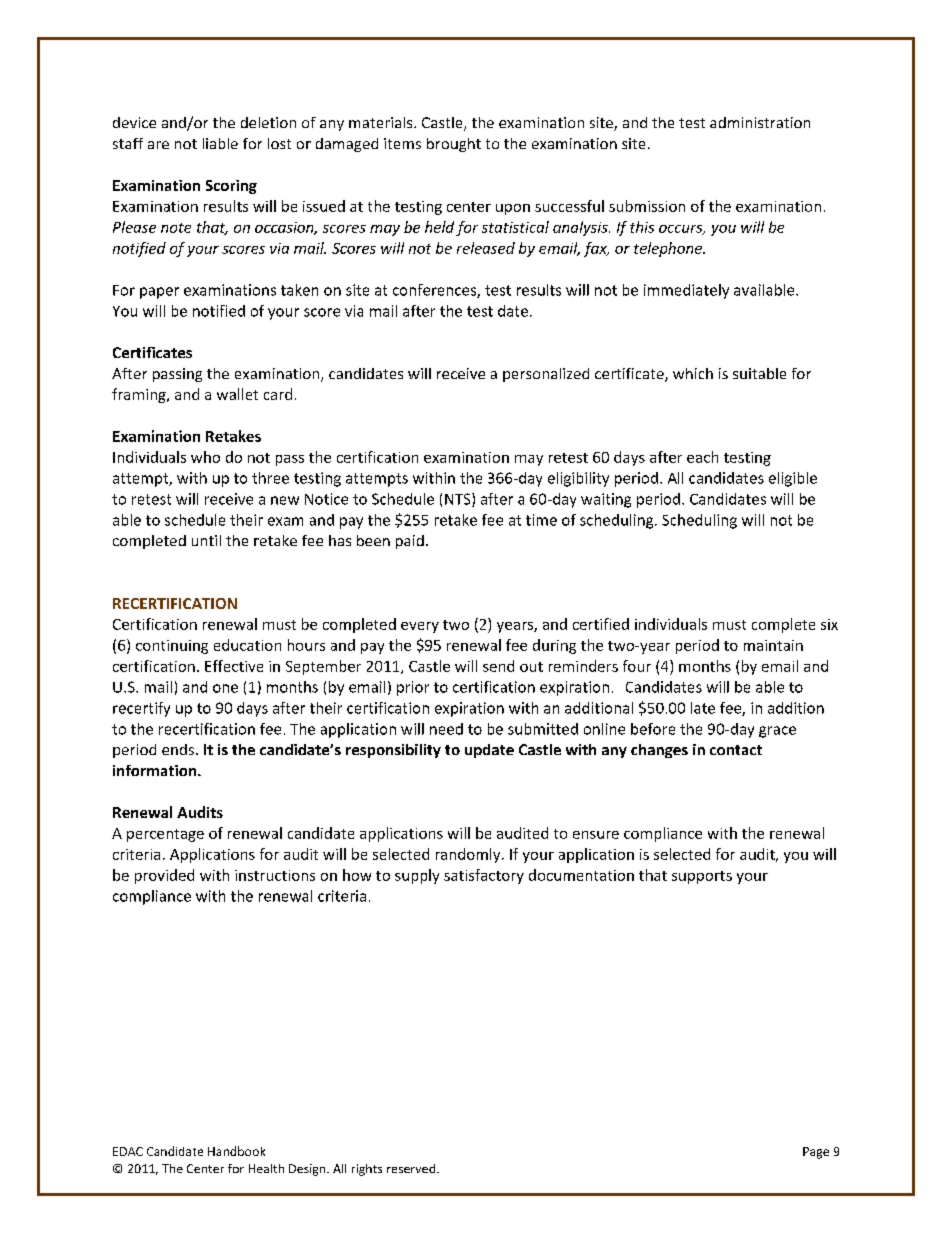  Describe the element at coordinates (693, 373) in the page. I see `which` at that location.
